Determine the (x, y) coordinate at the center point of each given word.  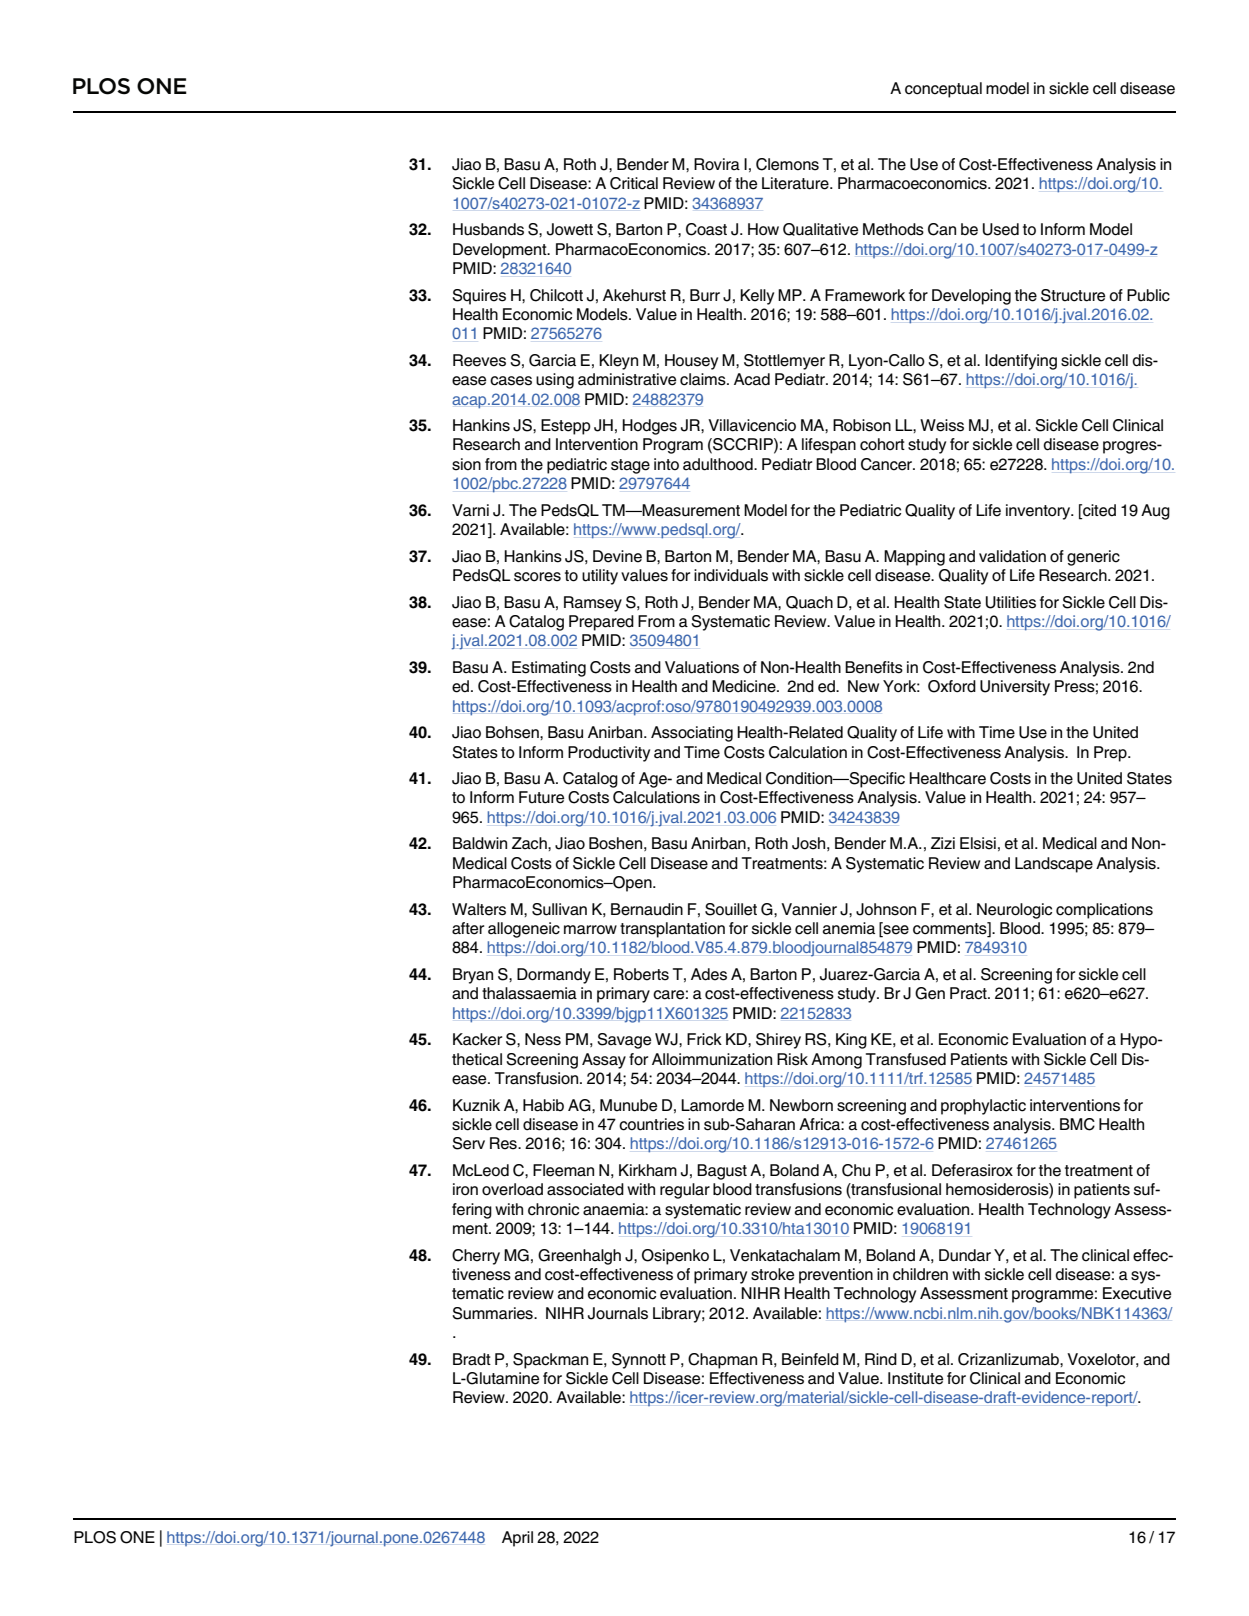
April (517, 1539)
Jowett (570, 229)
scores (537, 577)
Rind (881, 1359)
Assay (604, 1061)
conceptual (943, 90)
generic (1093, 558)
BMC (1077, 1124)
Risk (792, 1059)
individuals (731, 575)
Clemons (787, 164)
